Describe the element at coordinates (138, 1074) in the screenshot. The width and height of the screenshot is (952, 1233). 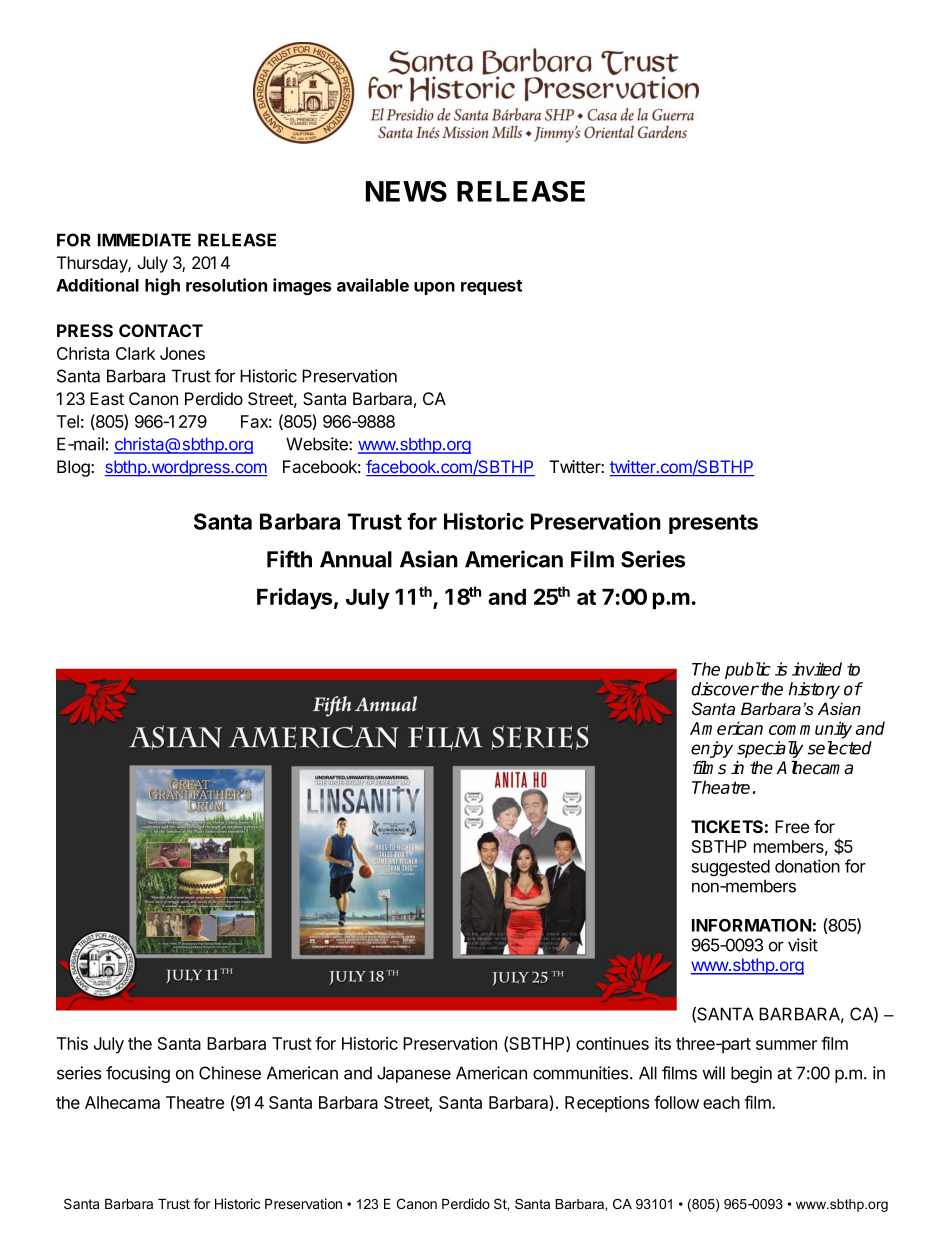
I see `focusing` at that location.
